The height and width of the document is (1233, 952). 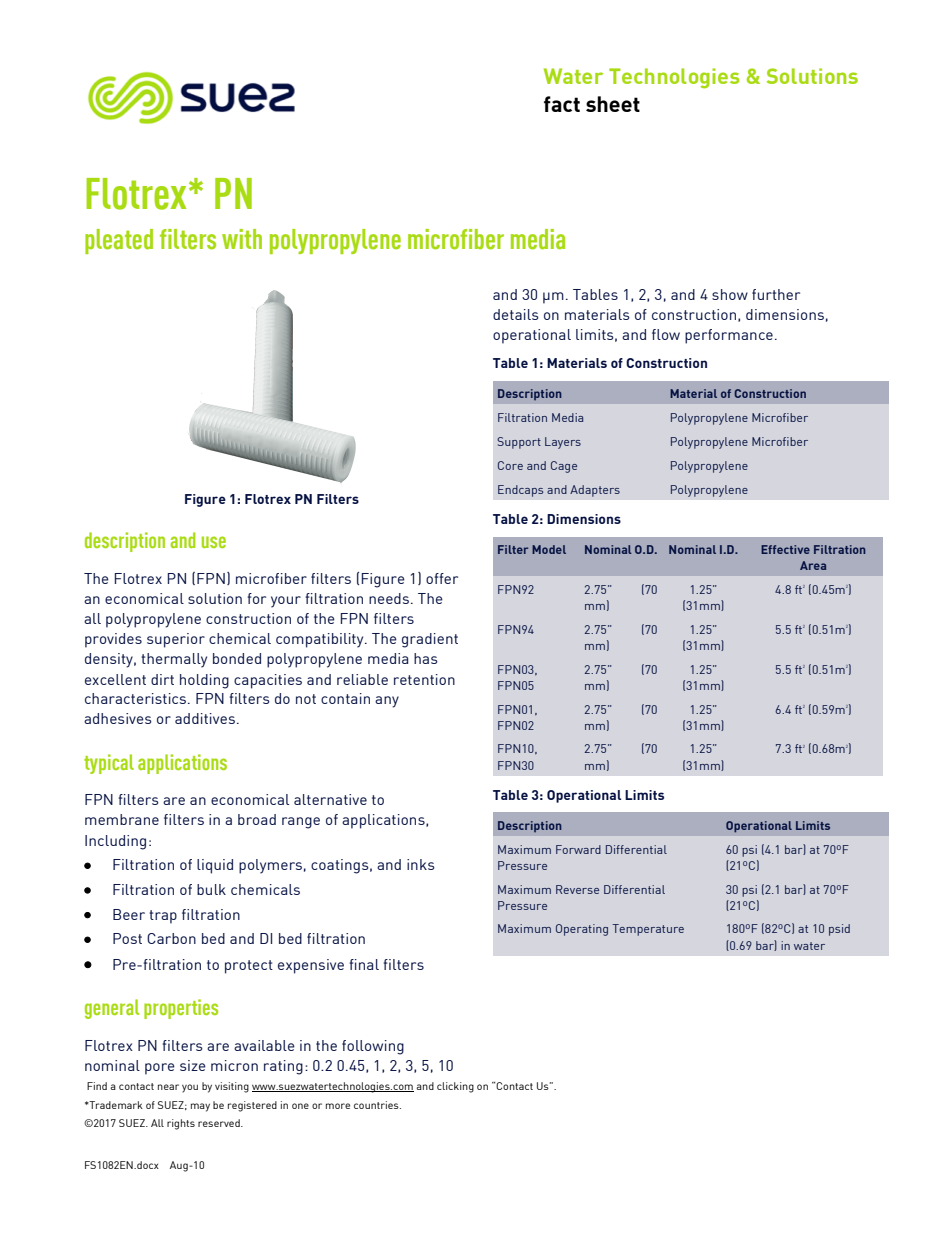 What do you see at coordinates (387, 702) in the document?
I see `any` at bounding box center [387, 702].
